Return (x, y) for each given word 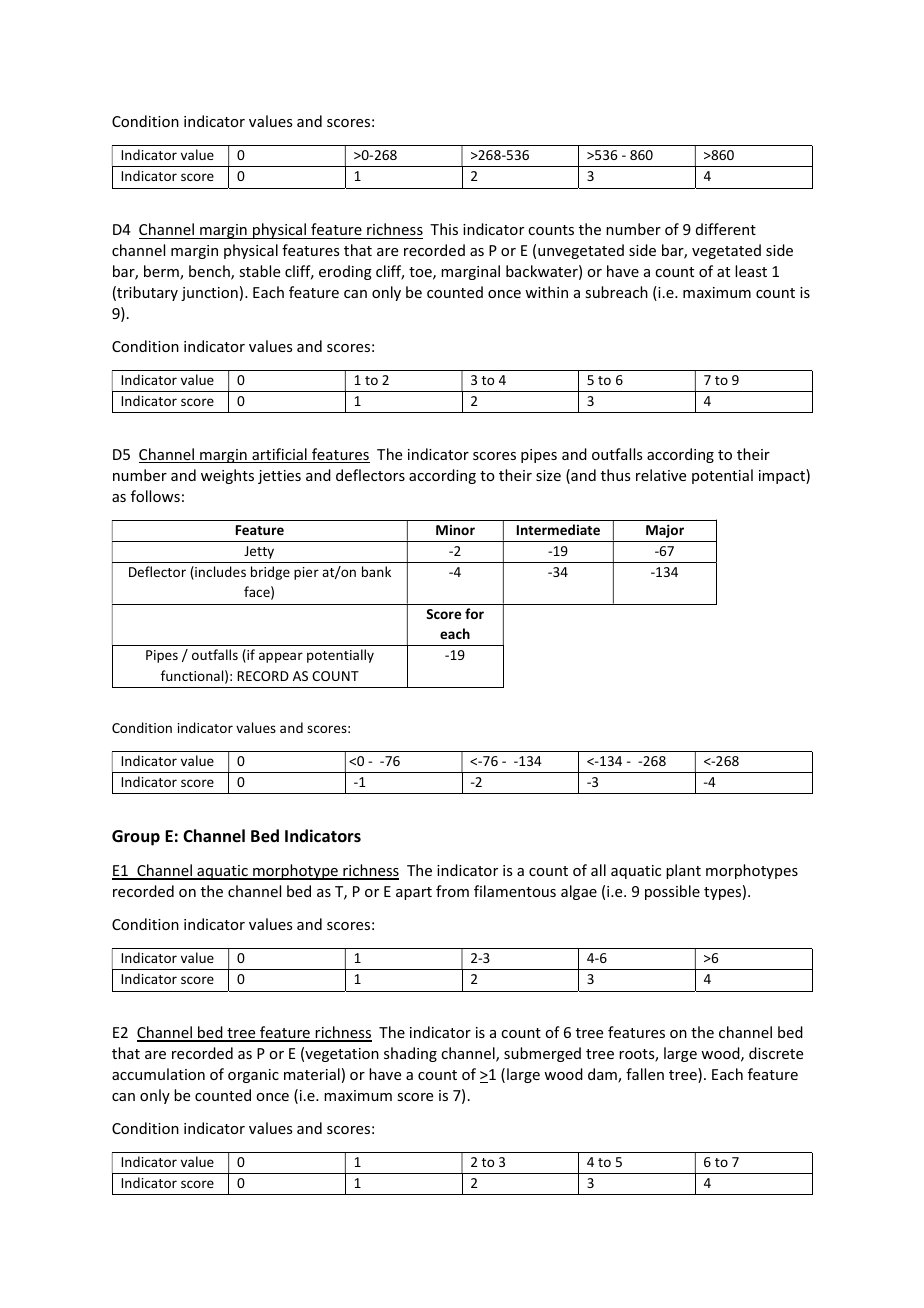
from (452, 891)
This (444, 229)
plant (683, 871)
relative (661, 475)
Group (136, 838)
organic (253, 1076)
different (726, 229)
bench (210, 272)
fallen (645, 1074)
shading (410, 1054)
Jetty (259, 552)
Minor (455, 530)
